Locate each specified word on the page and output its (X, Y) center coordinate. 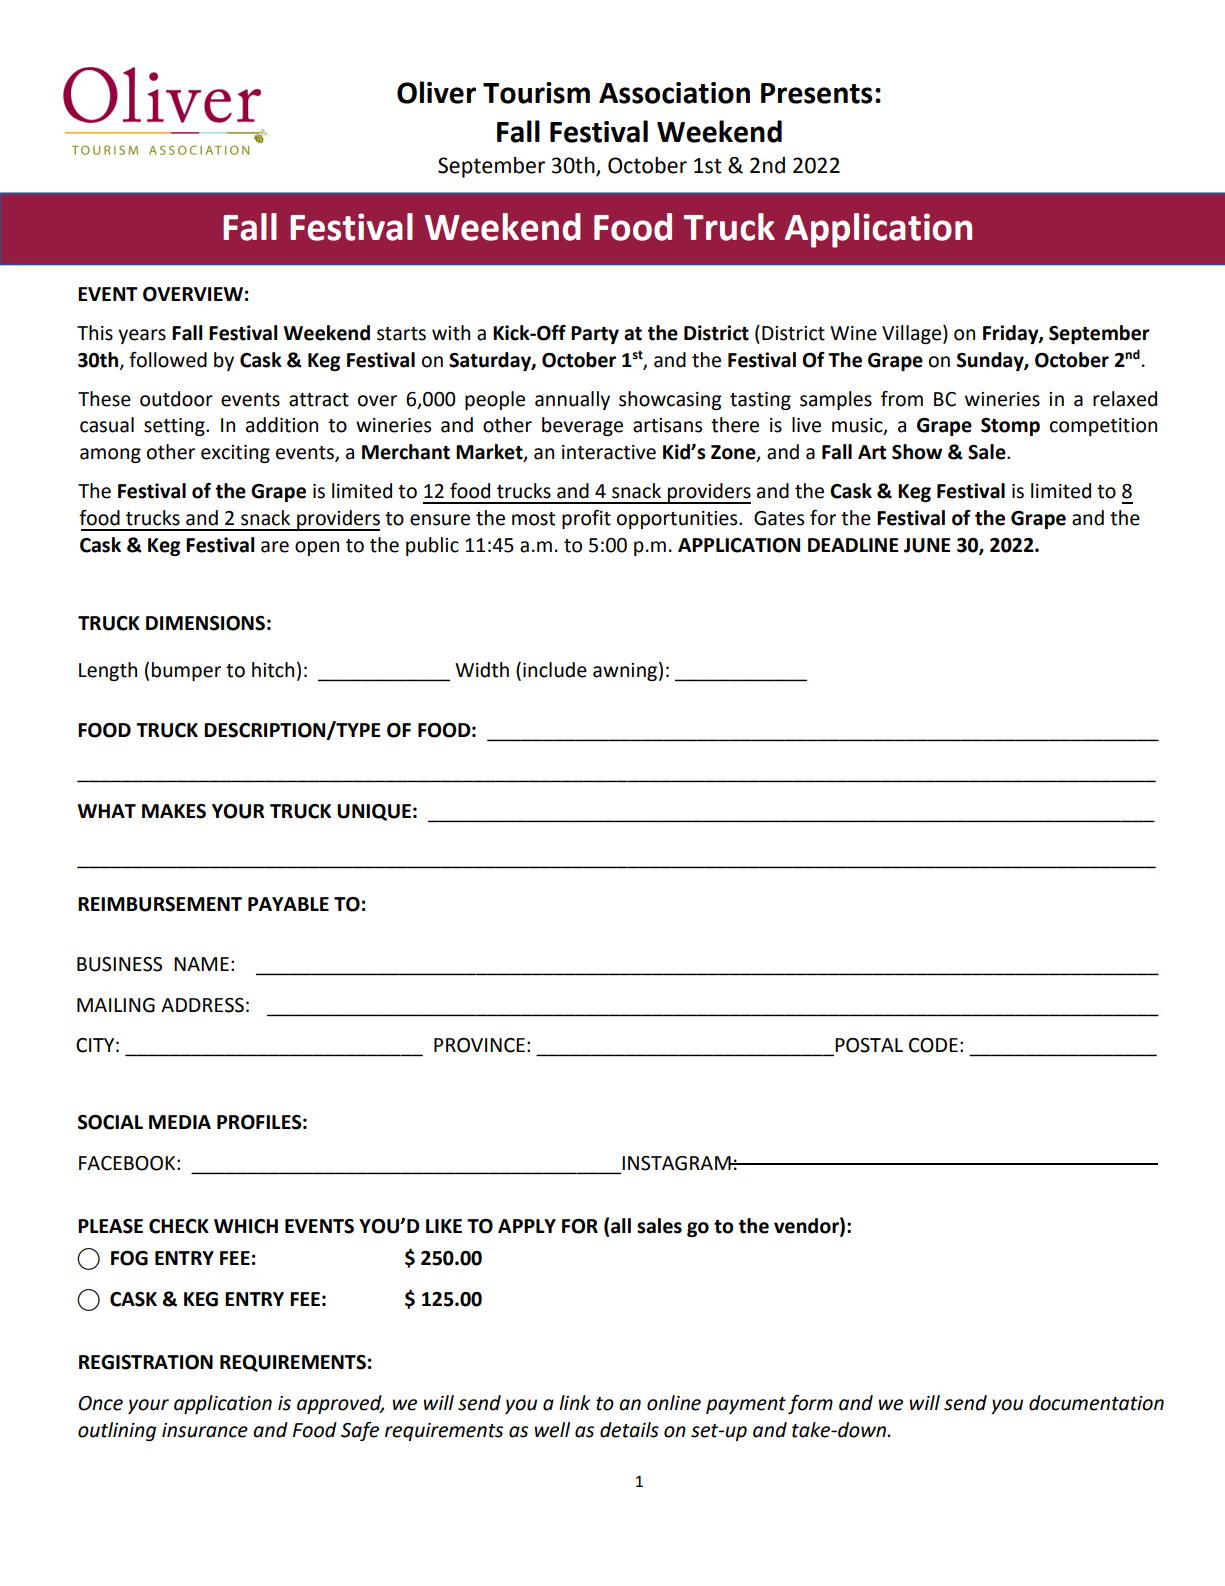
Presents (817, 93)
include (555, 670)
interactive (609, 452)
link (574, 1402)
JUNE (927, 545)
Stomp (1010, 427)
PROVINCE (479, 1045)
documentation (1096, 1403)
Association (674, 93)
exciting (235, 454)
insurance (205, 1430)
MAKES (174, 811)
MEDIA (180, 1122)
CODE (933, 1045)
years (142, 336)
